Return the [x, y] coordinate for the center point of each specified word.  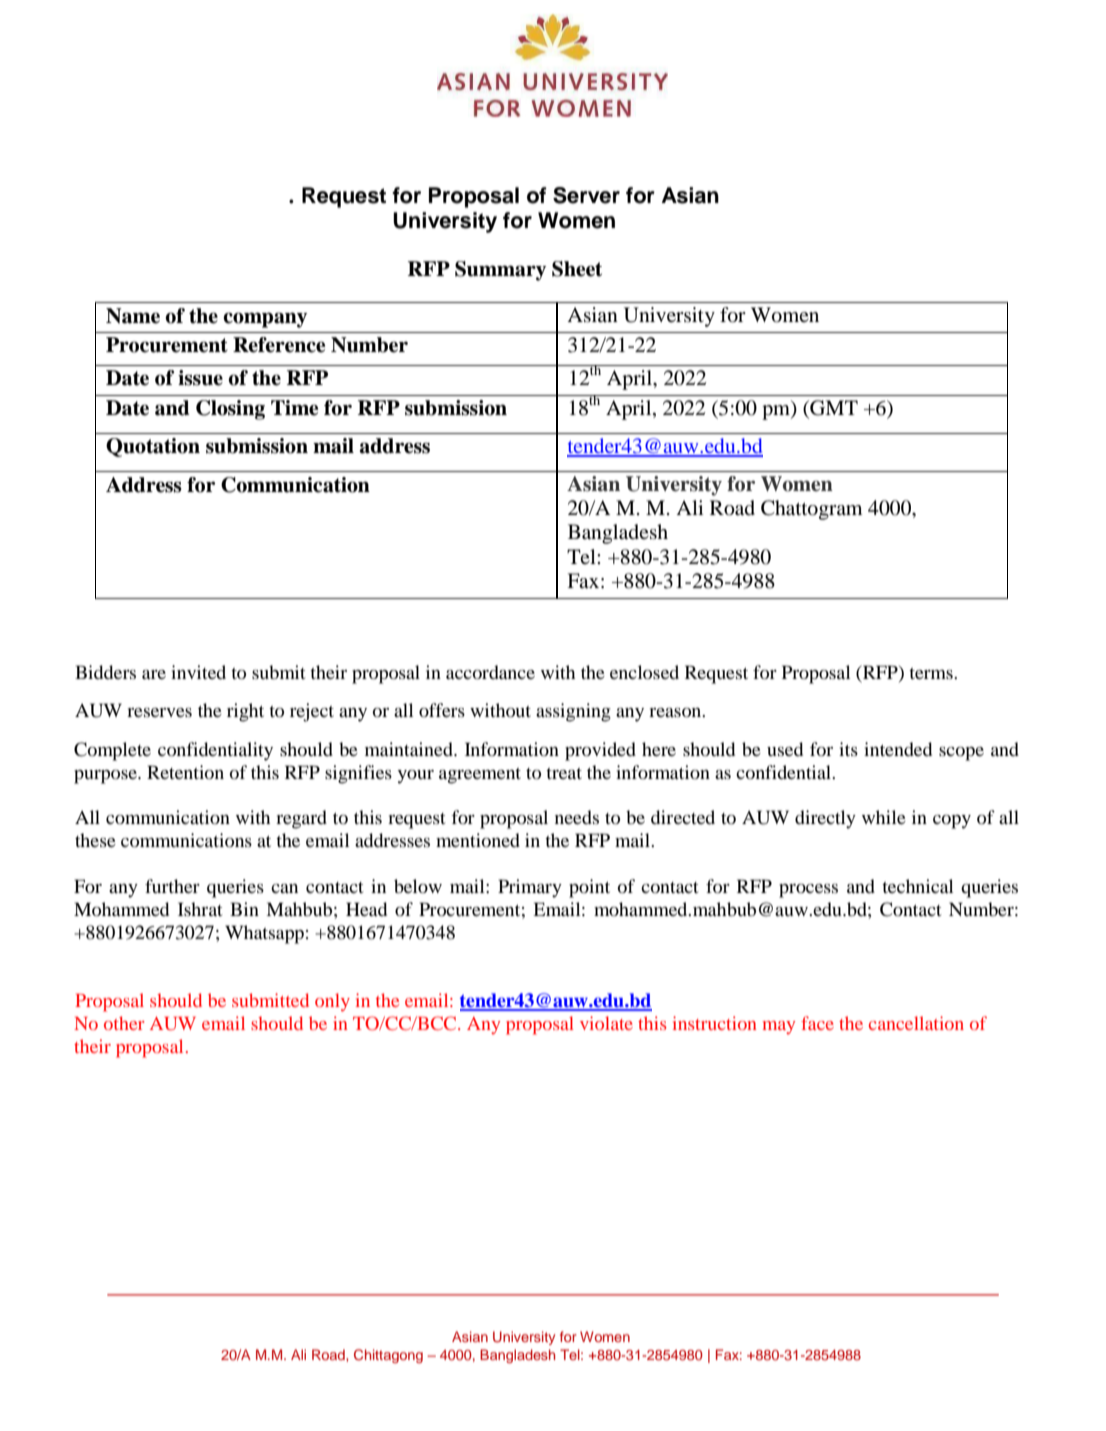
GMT [833, 409]
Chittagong [388, 1356]
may [779, 1027]
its [848, 749]
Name [133, 316]
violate [606, 1023]
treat [564, 773]
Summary [500, 271]
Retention [185, 772]
